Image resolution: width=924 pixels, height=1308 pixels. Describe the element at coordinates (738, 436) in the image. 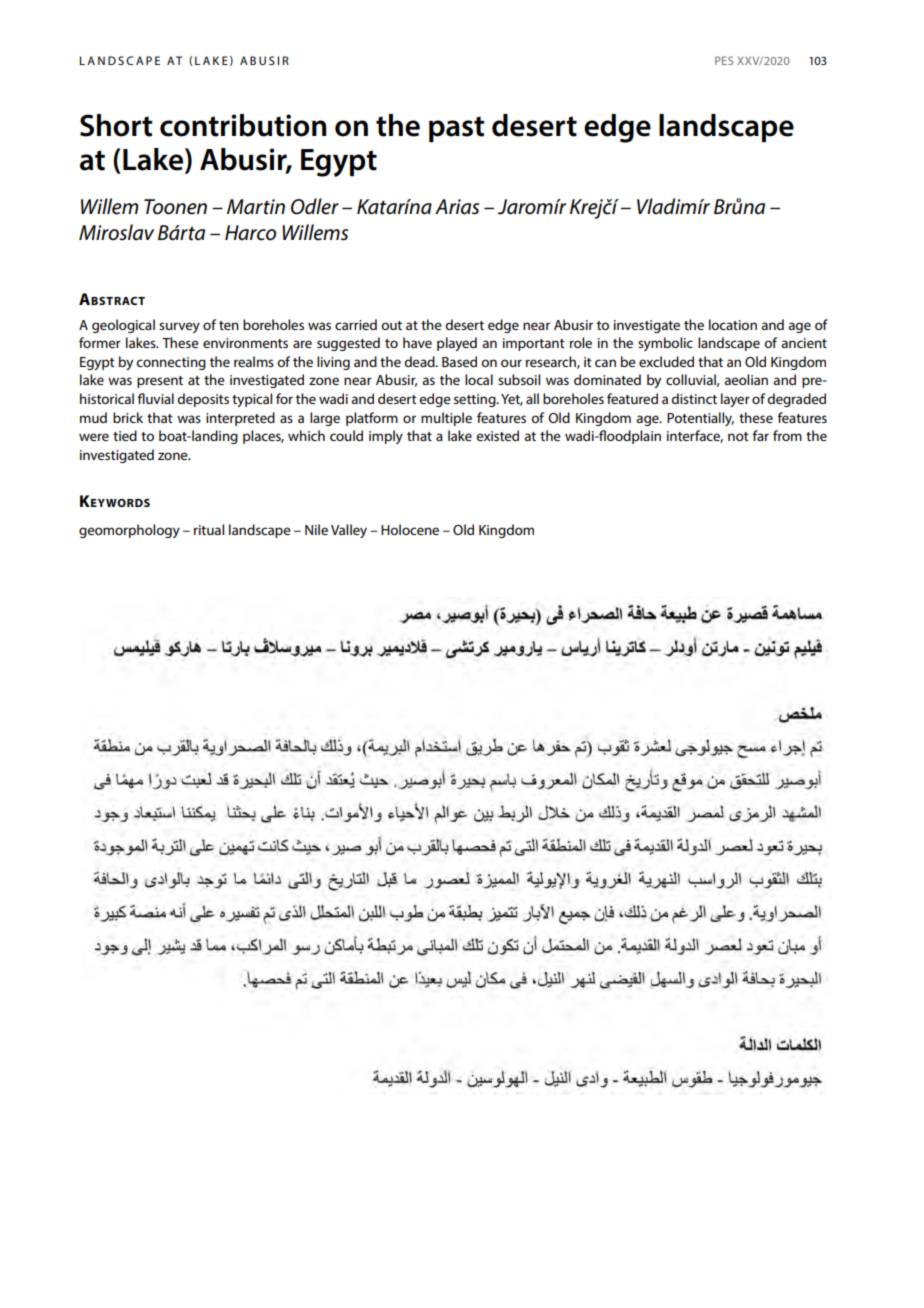

I see `not` at that location.
